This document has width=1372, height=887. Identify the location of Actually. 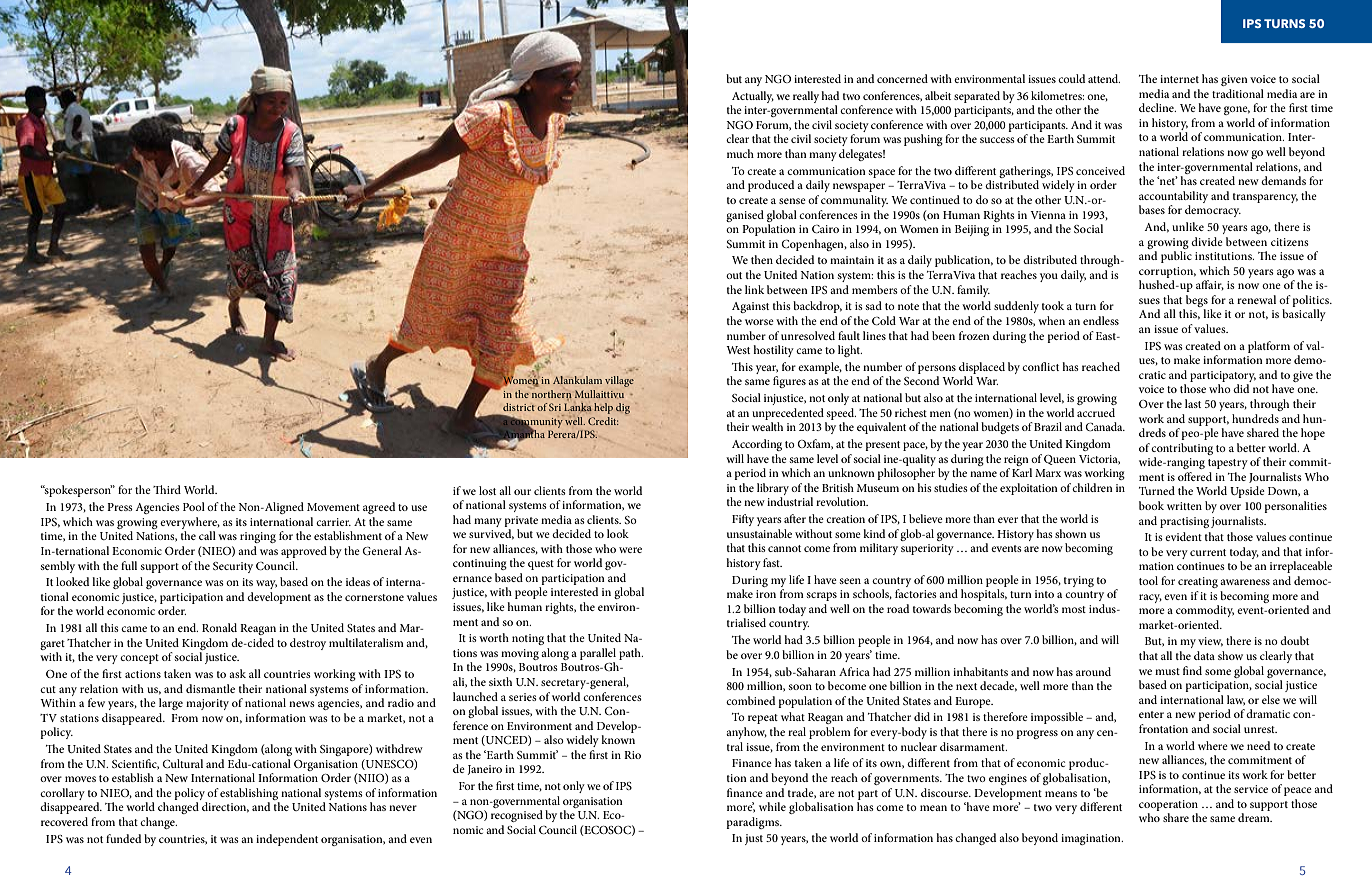
(753, 97).
